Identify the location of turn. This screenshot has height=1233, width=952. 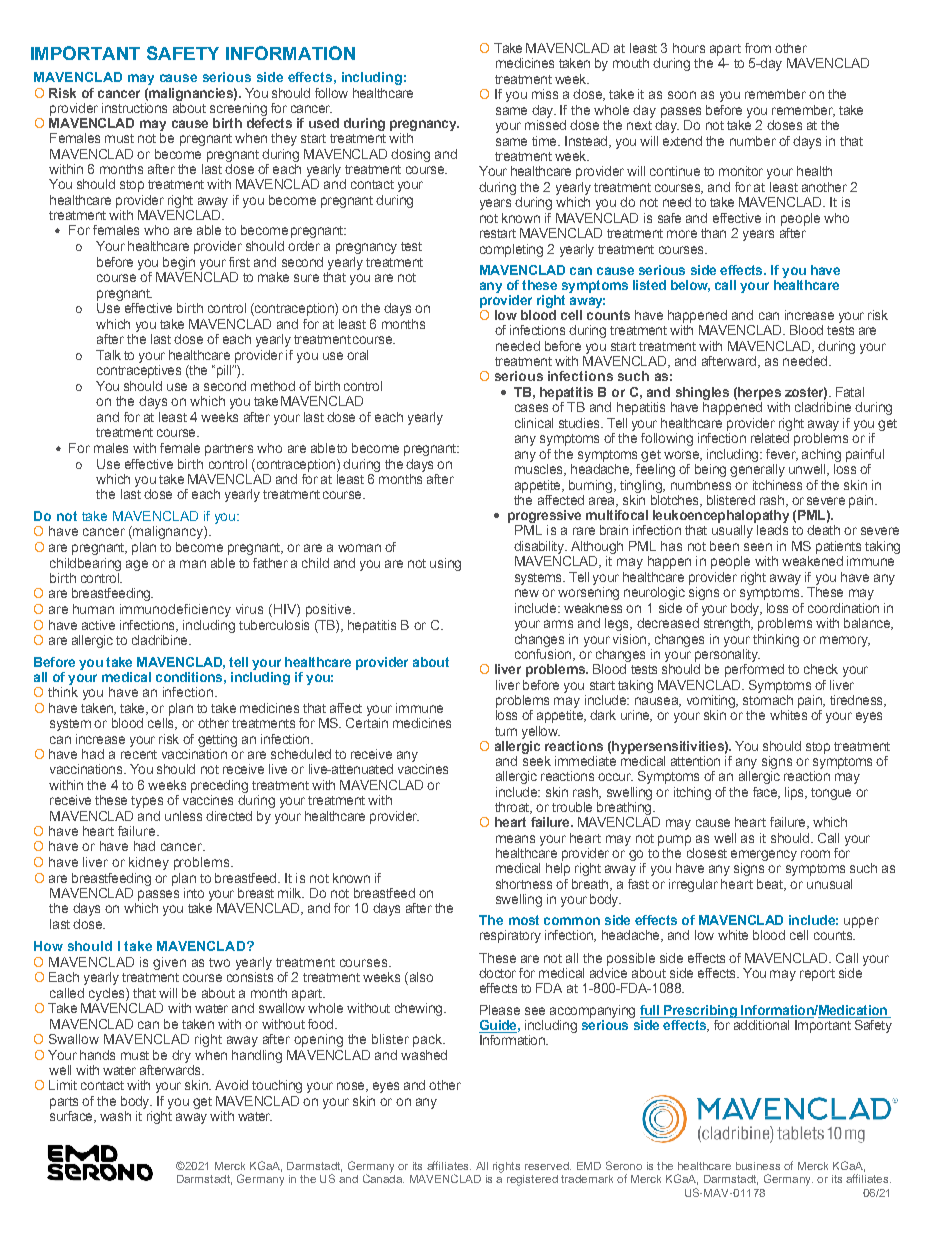
(506, 731).
